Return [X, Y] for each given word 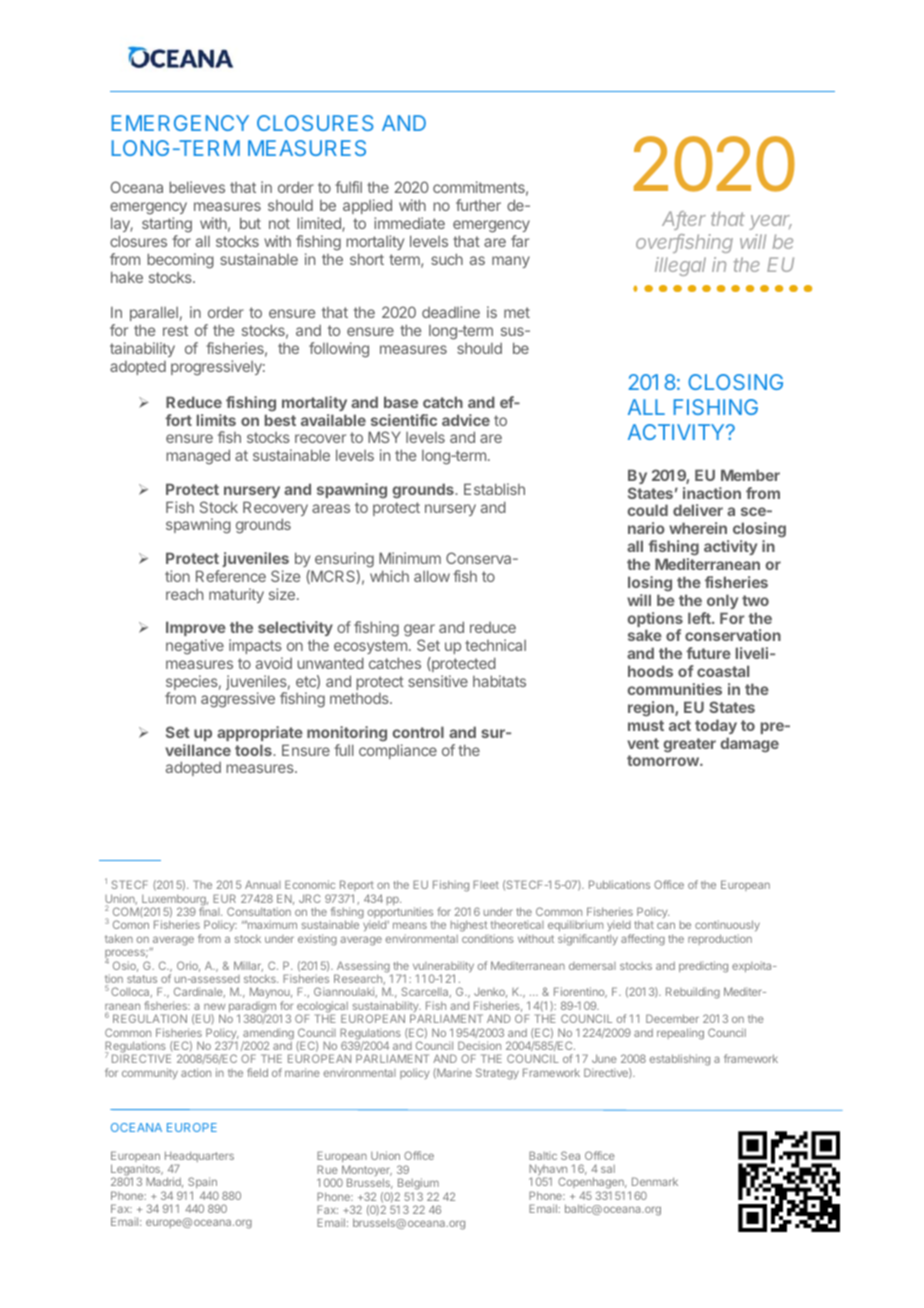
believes [197, 187]
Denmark [655, 1181]
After [684, 220]
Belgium [417, 1185]
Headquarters [199, 1158]
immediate [409, 223]
